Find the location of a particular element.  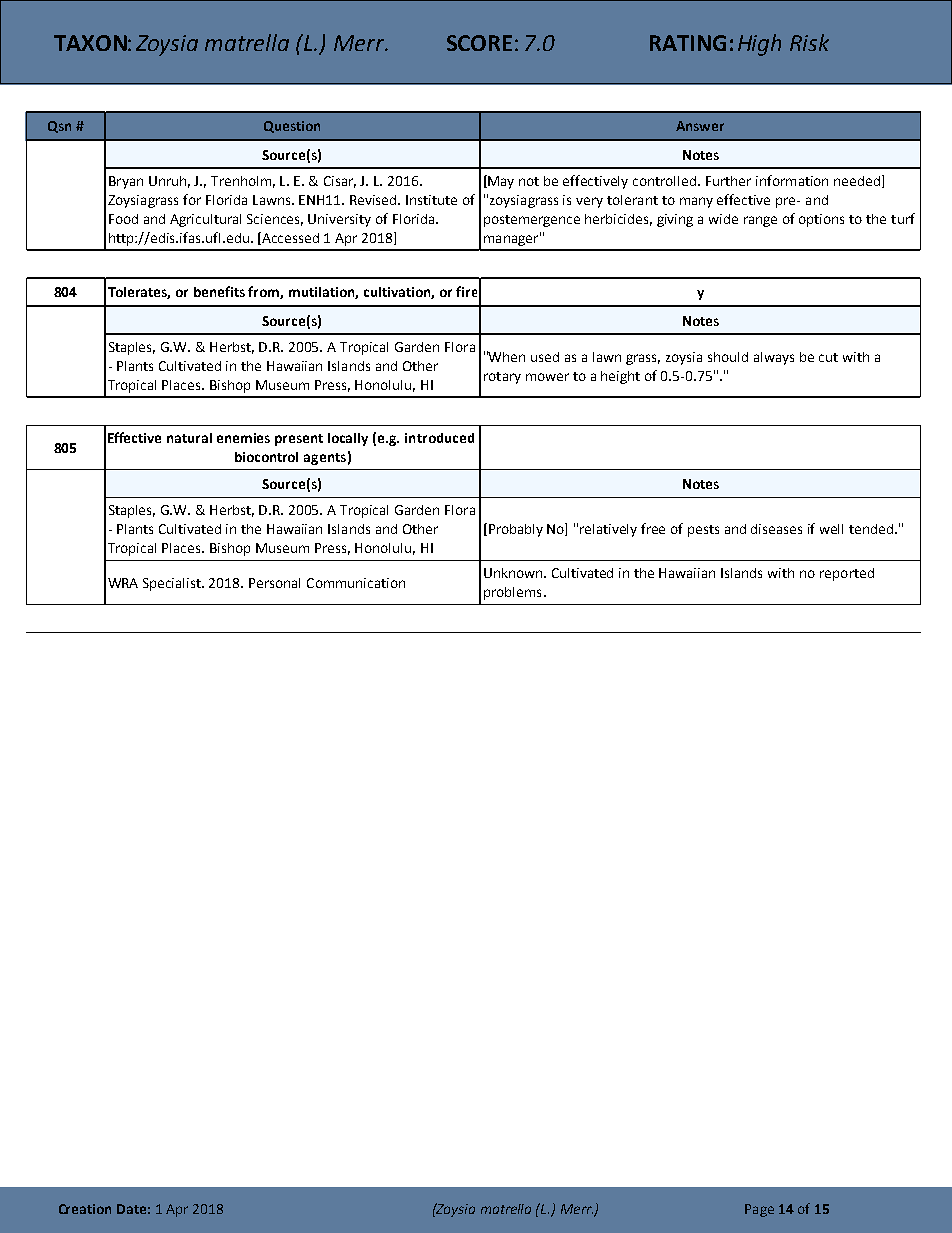

SCORE is located at coordinates (479, 43).
